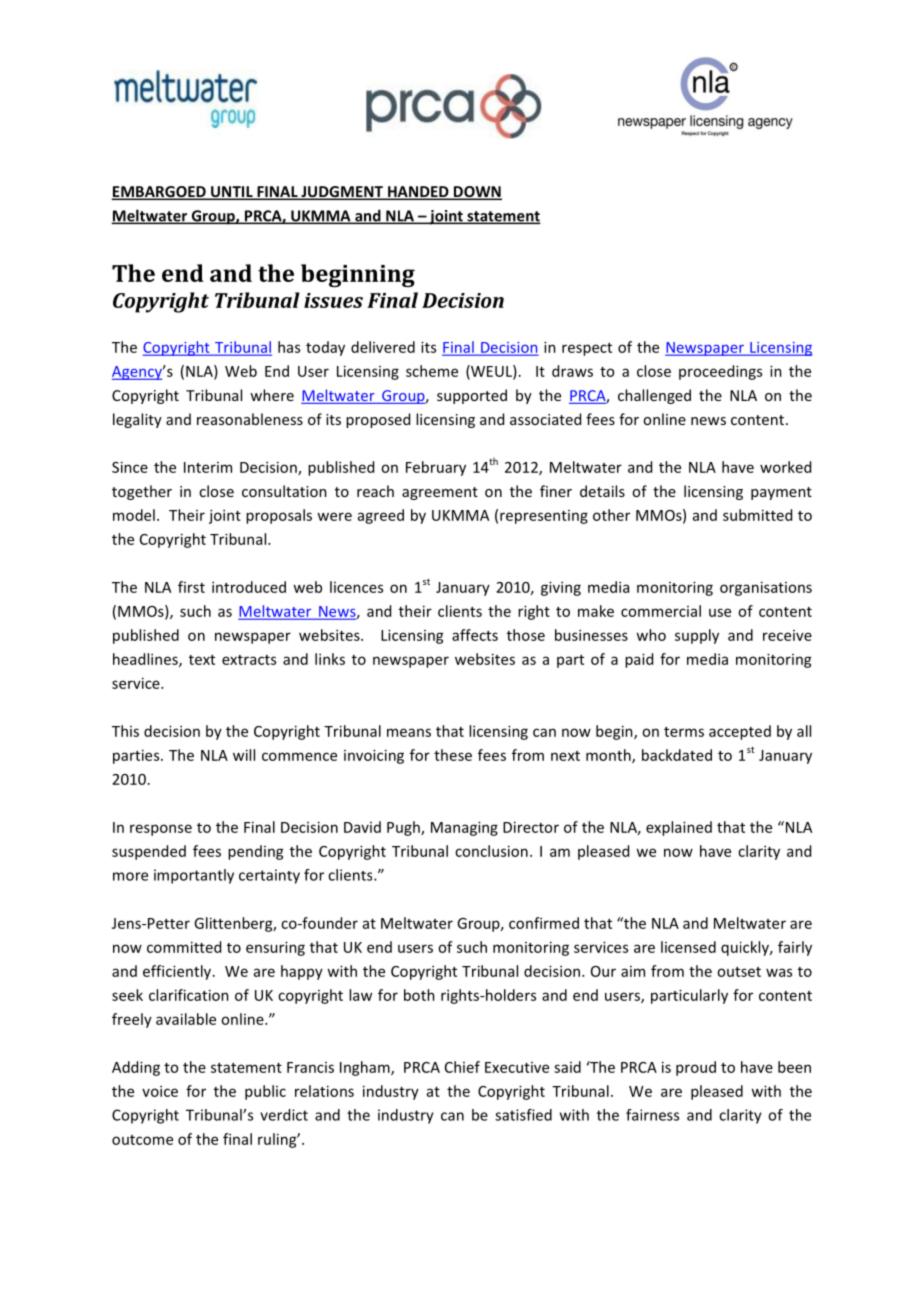  Describe the element at coordinates (491, 851) in the screenshot. I see `conclusion` at that location.
